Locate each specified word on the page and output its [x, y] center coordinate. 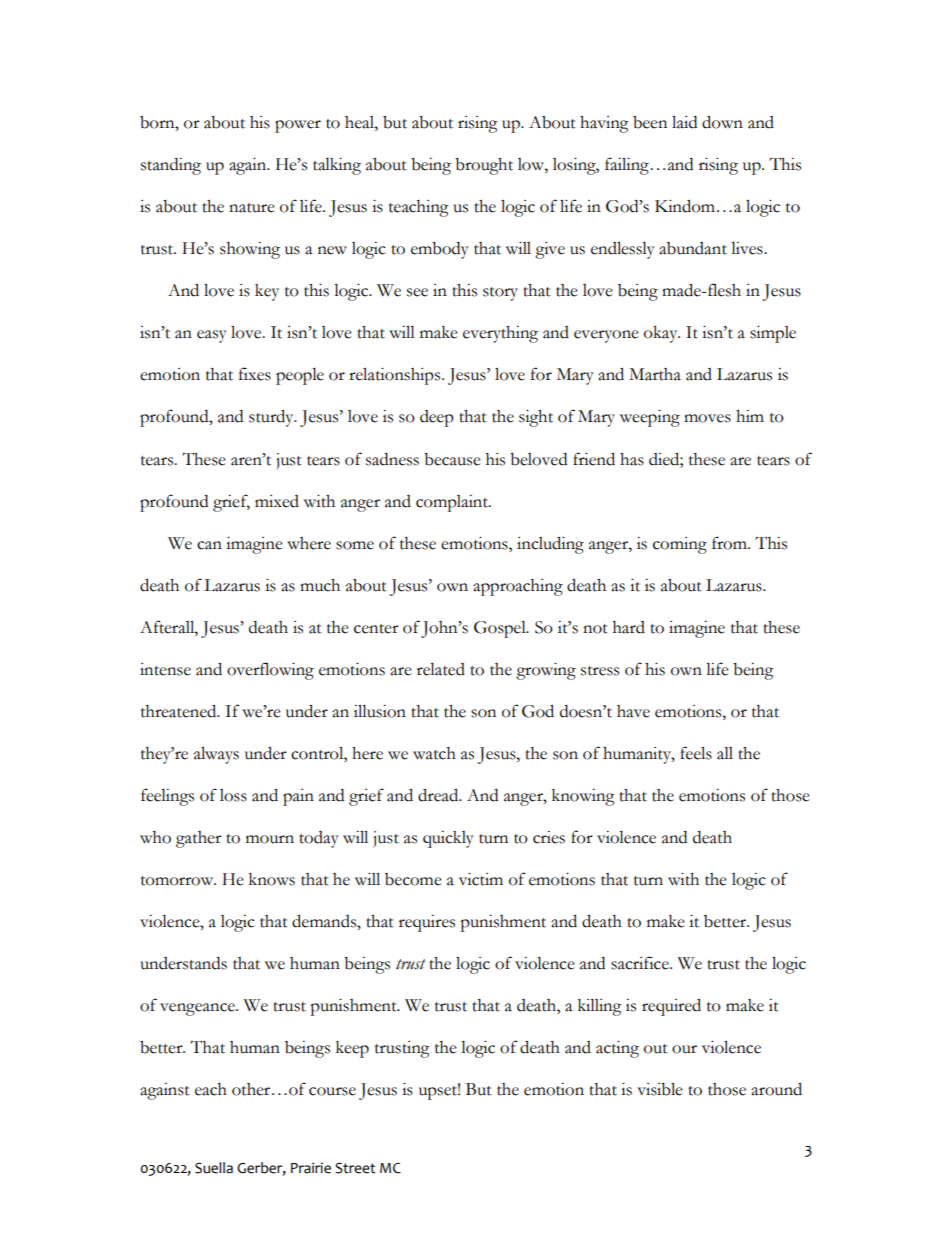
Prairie [311, 1168]
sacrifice [641, 963]
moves [707, 418]
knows [272, 879]
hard [629, 627]
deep [437, 418]
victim [481, 879]
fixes [255, 374]
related [441, 669]
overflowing [270, 671]
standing [171, 166]
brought [484, 166]
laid [684, 122]
